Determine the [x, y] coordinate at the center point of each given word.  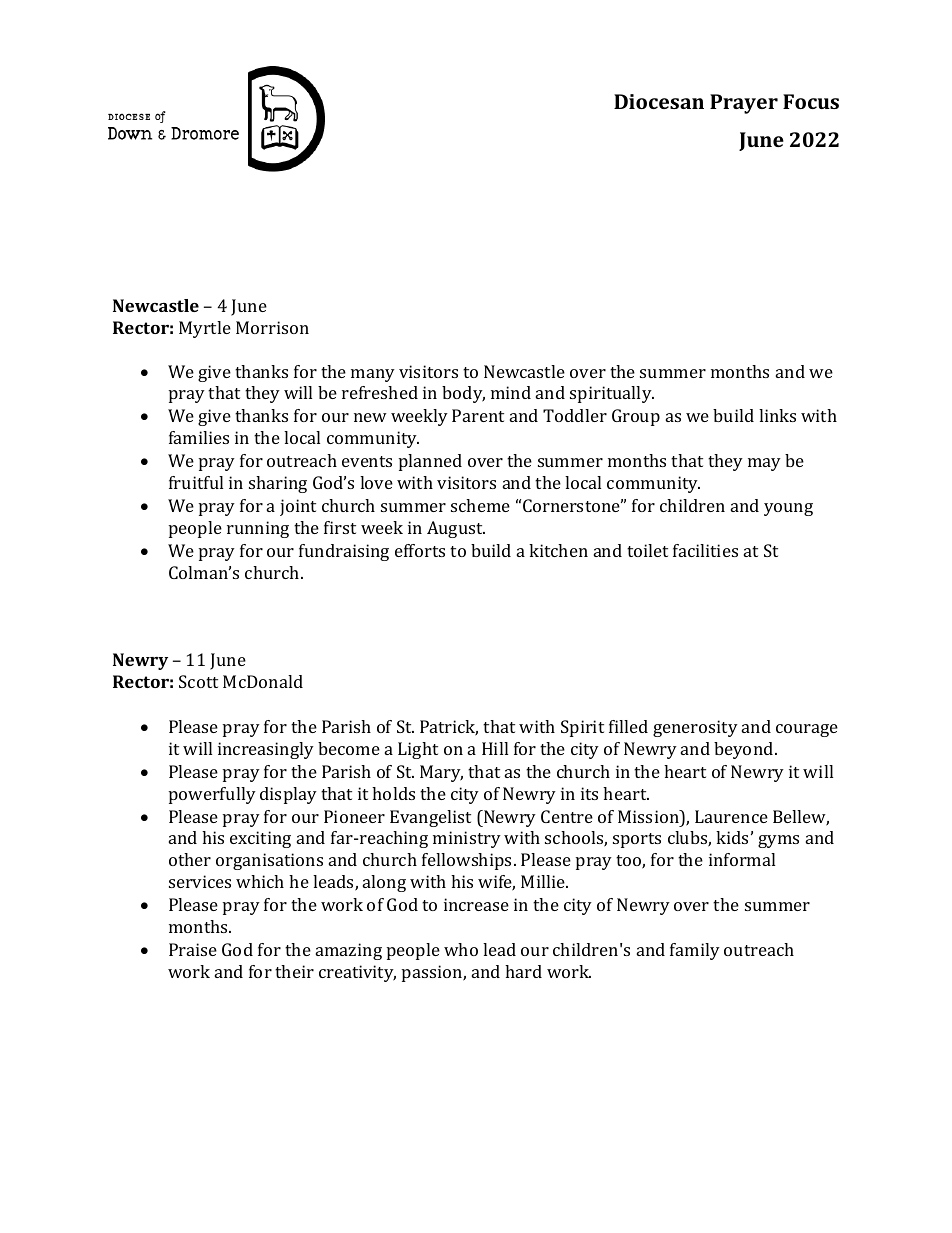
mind [511, 392]
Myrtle [205, 329]
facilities [705, 550]
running [258, 529]
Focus [811, 101]
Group [636, 417]
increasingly [266, 750]
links [777, 415]
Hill [495, 748]
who [461, 949]
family [695, 951]
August [456, 529]
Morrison [272, 327]
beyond [745, 750]
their [294, 971]
